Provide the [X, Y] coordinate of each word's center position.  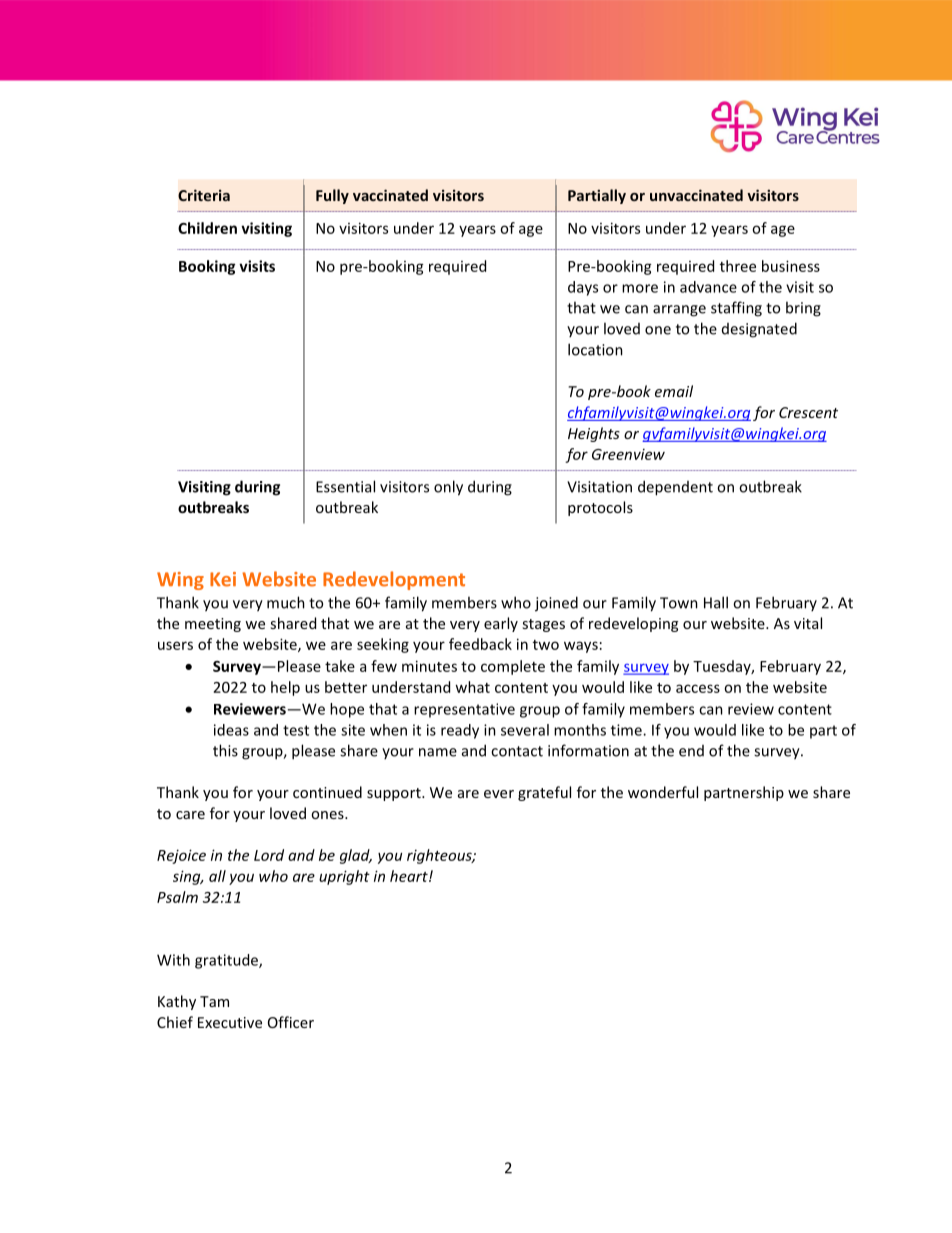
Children [207, 228]
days [583, 288]
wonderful [663, 792]
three [738, 266]
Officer [291, 1022]
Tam [214, 1001]
